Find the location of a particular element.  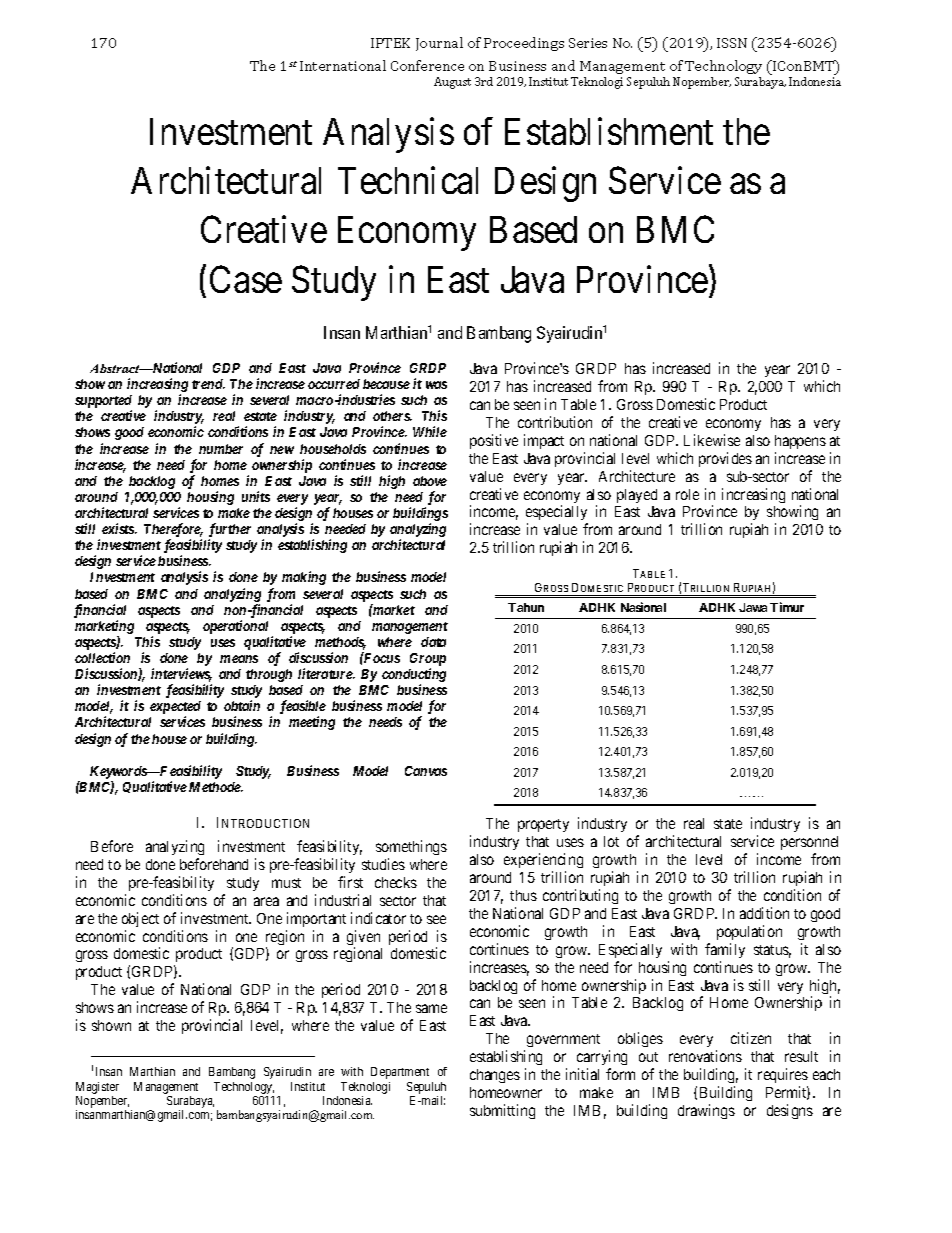

Jawa is located at coordinates (753, 607).
